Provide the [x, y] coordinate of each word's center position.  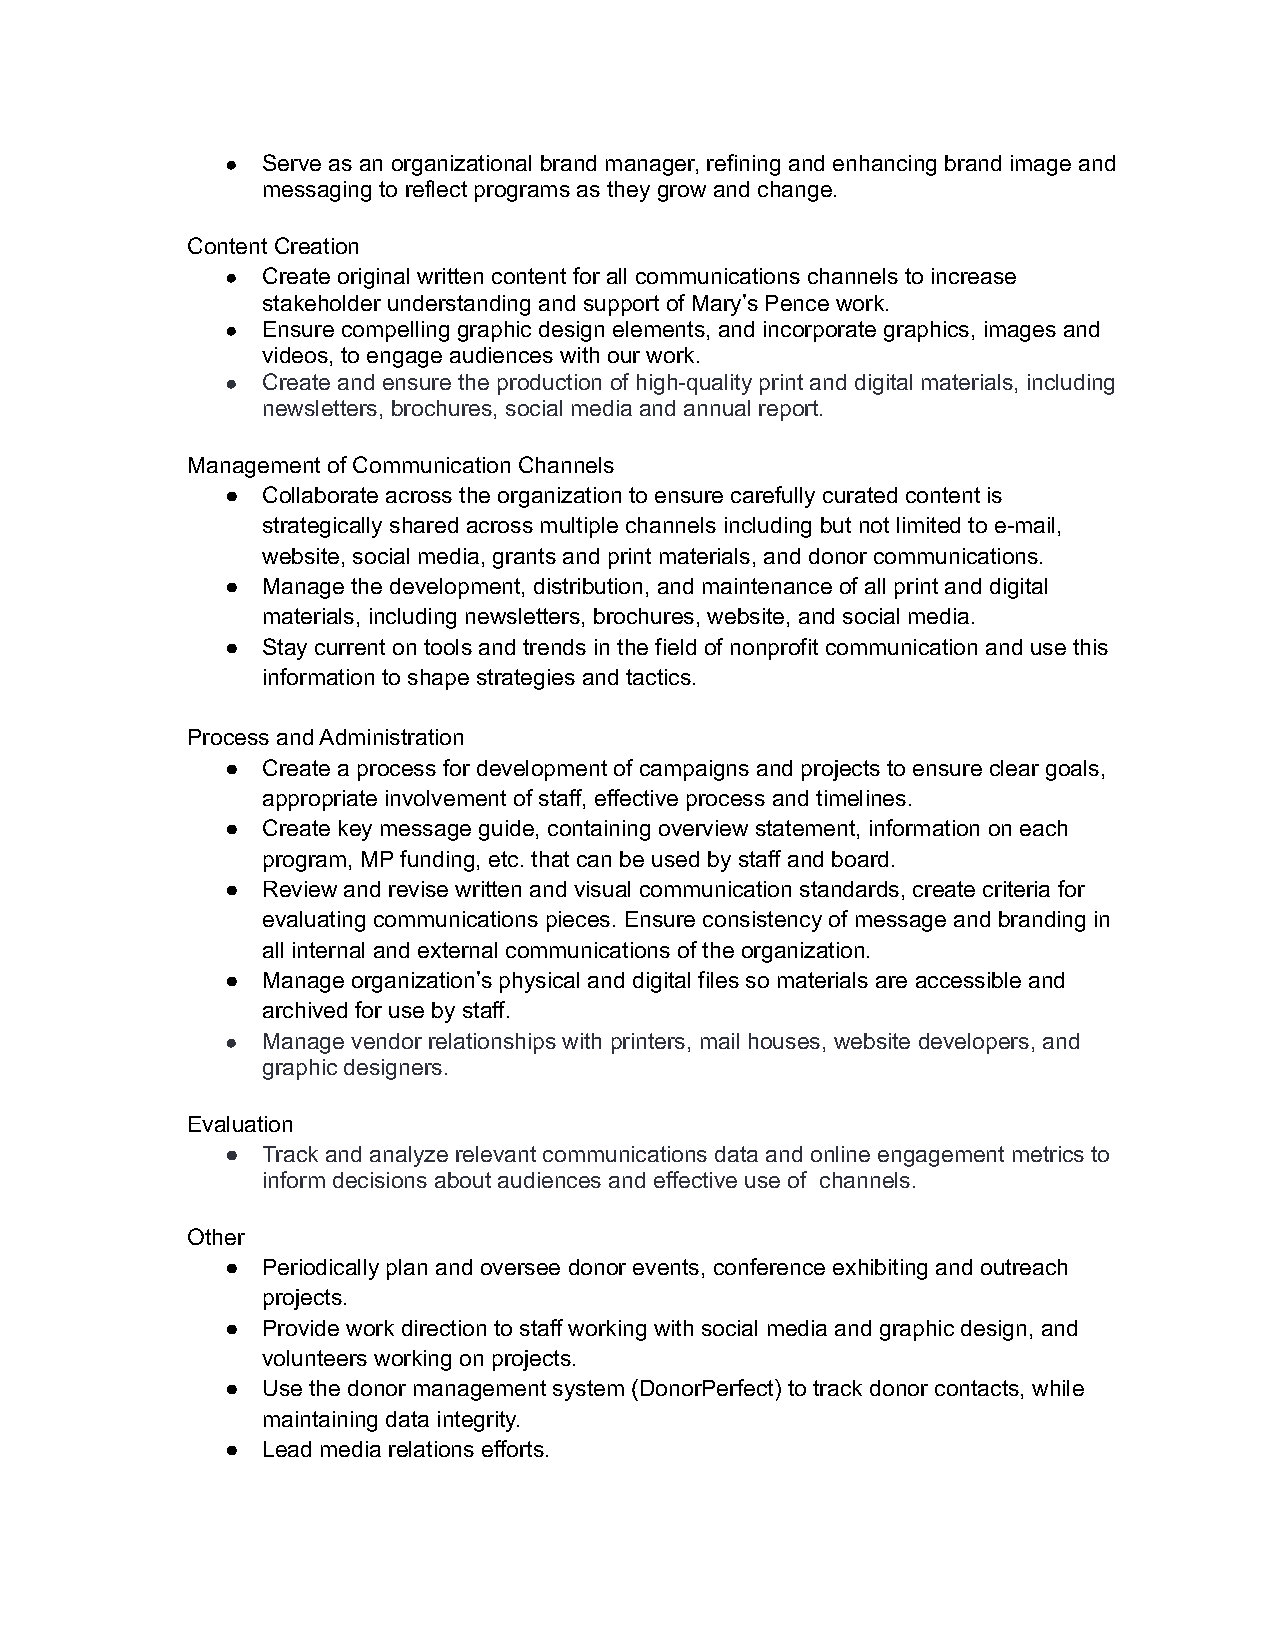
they [628, 191]
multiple [579, 527]
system [588, 1390]
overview [703, 828]
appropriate [320, 800]
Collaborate [320, 494]
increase [974, 276]
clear [1014, 768]
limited [928, 525]
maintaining [320, 1421]
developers [974, 1043]
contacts [977, 1388]
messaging [317, 191]
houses [784, 1041]
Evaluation [240, 1124]
